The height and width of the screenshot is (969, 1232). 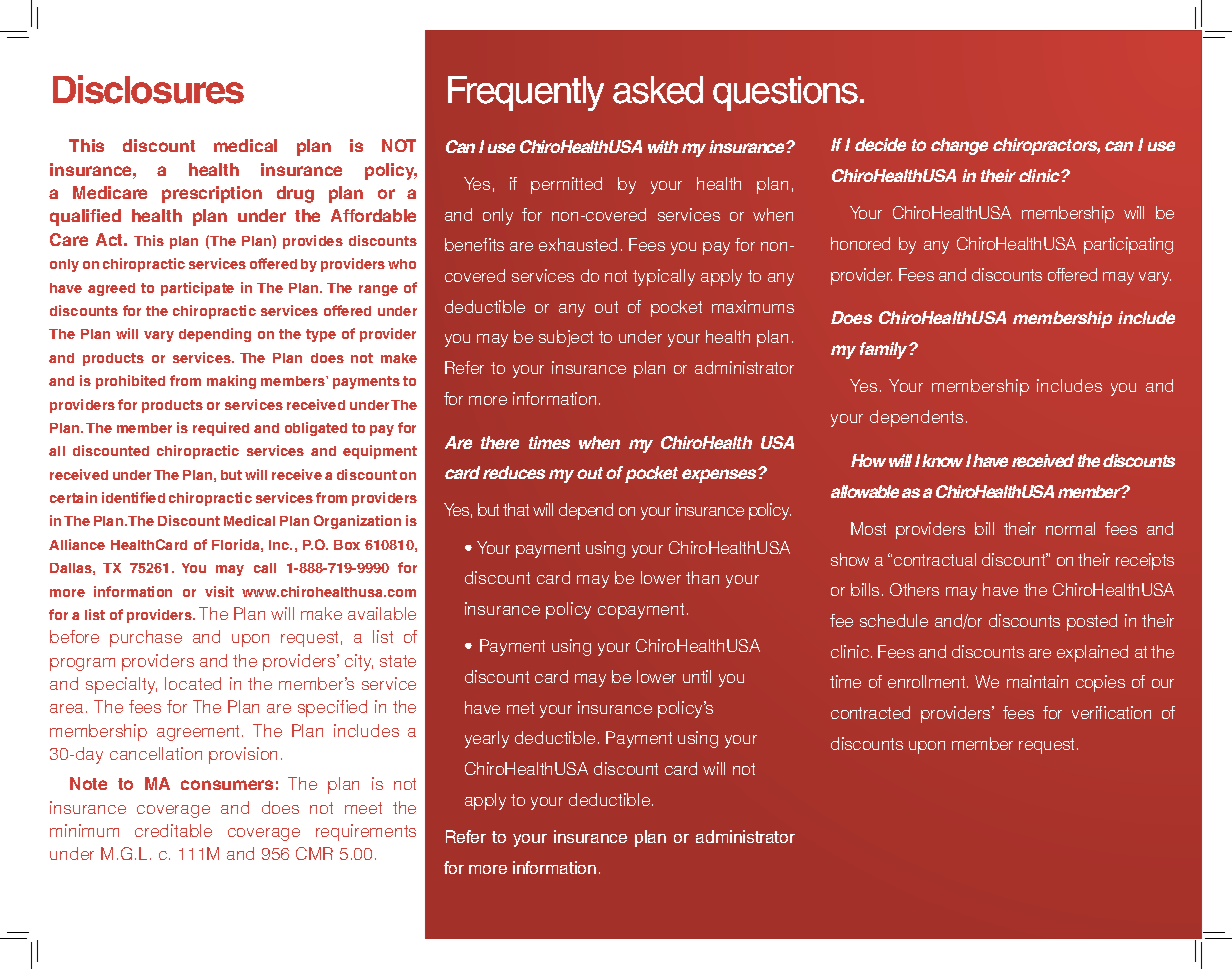 What do you see at coordinates (173, 830) in the screenshot?
I see `creditable` at bounding box center [173, 830].
